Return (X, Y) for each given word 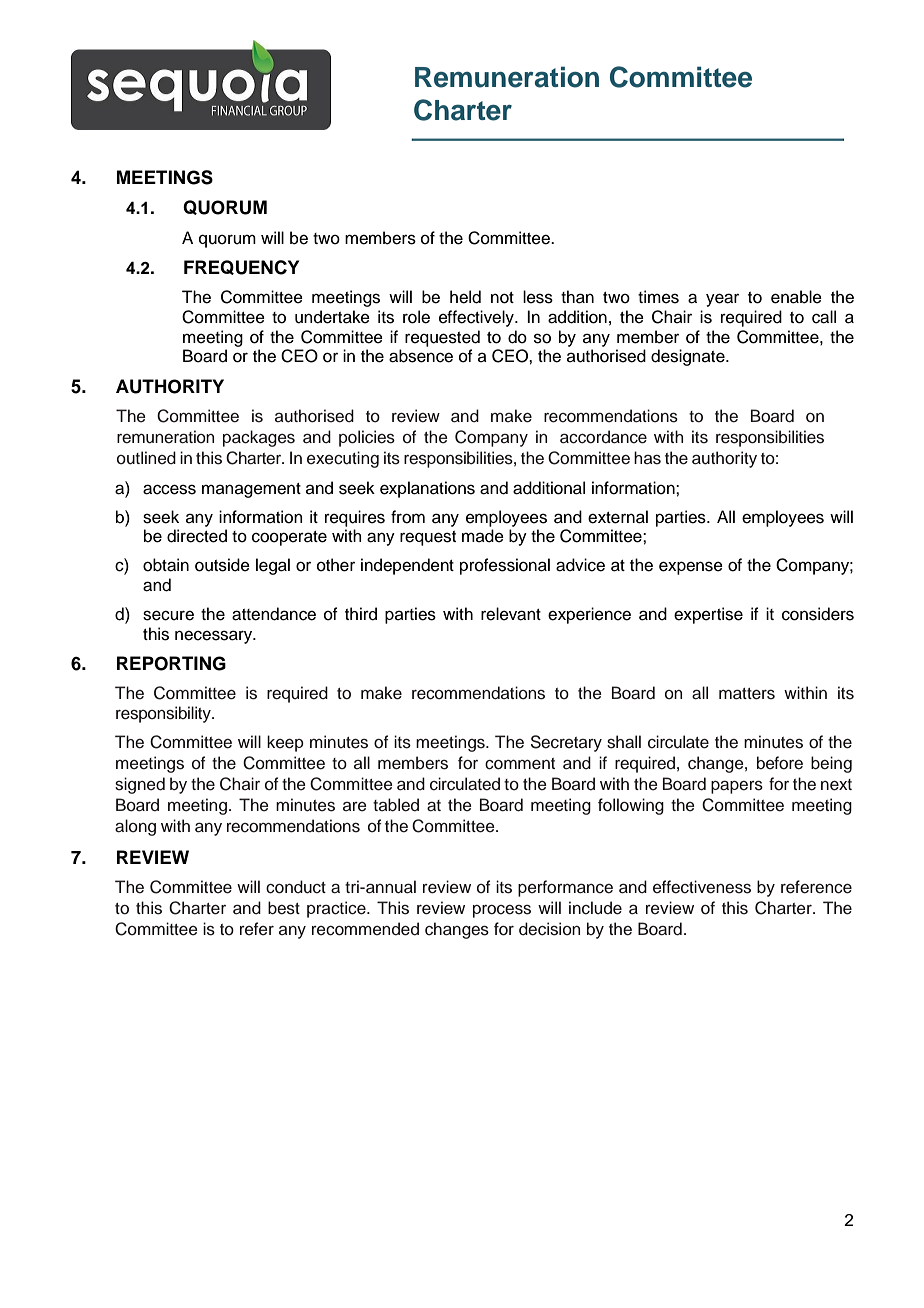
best (284, 908)
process (502, 911)
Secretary (566, 743)
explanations (427, 489)
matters (747, 694)
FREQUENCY (241, 267)
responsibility (164, 714)
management (251, 490)
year (722, 300)
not (502, 298)
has (647, 458)
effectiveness (702, 887)
